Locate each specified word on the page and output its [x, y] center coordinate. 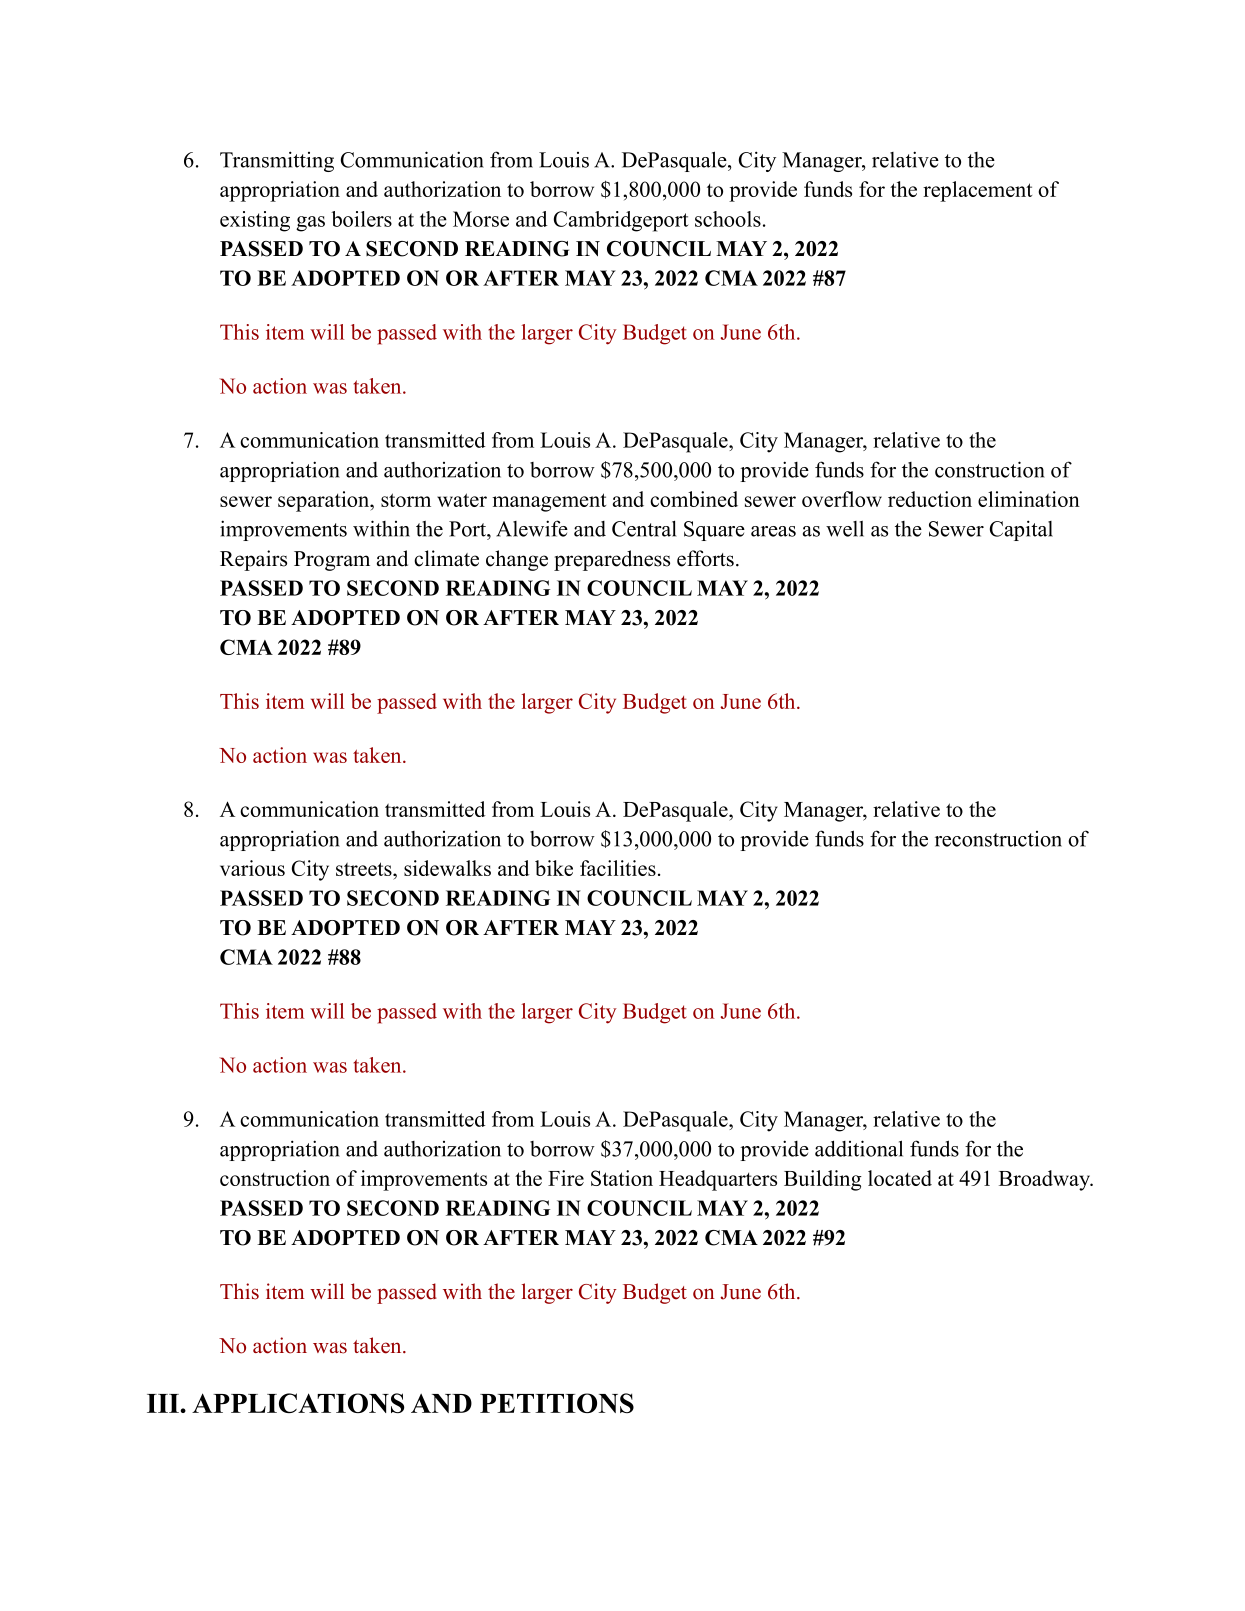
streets [365, 869]
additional [859, 1148]
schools [728, 219]
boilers [361, 219]
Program [332, 561]
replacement [977, 191]
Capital [1021, 530]
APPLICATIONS [298, 1403]
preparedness [612, 560]
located [900, 1178]
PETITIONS [557, 1403]
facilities [618, 868]
